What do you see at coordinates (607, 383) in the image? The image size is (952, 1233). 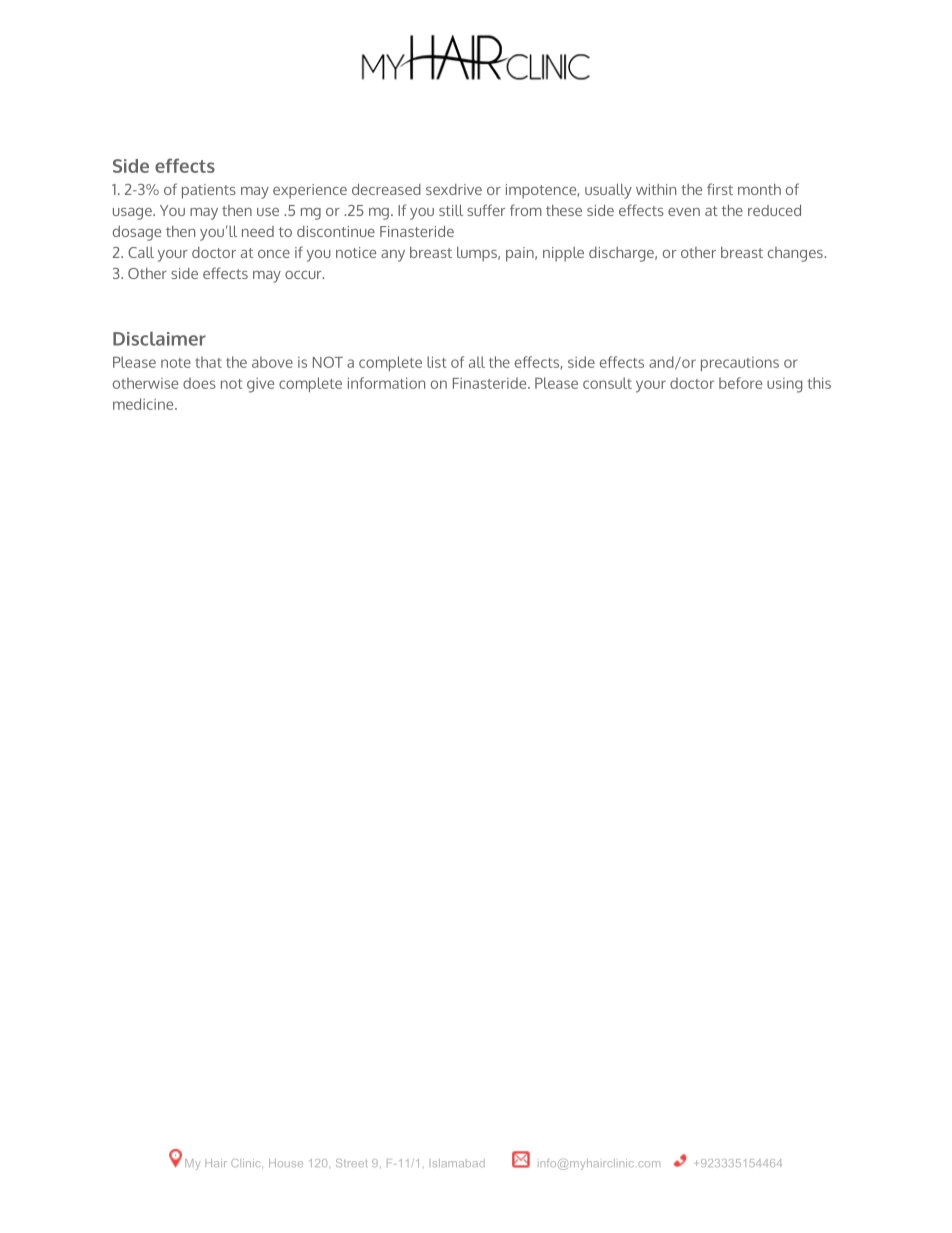 I see `consult` at bounding box center [607, 383].
